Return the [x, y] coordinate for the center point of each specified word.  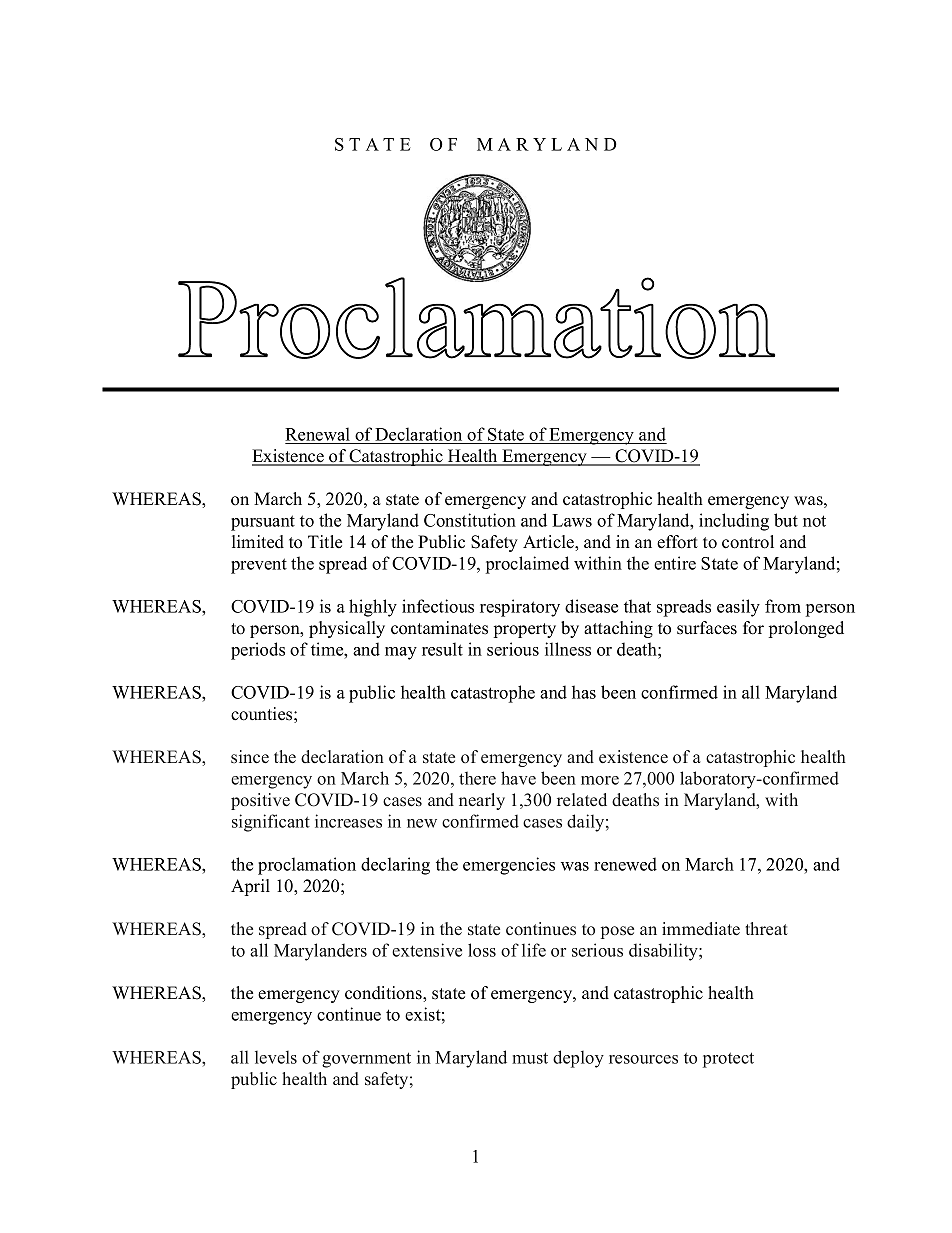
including [734, 522]
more [600, 780]
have [518, 778]
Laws [572, 520]
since [250, 757]
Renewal [318, 435]
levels [276, 1057]
